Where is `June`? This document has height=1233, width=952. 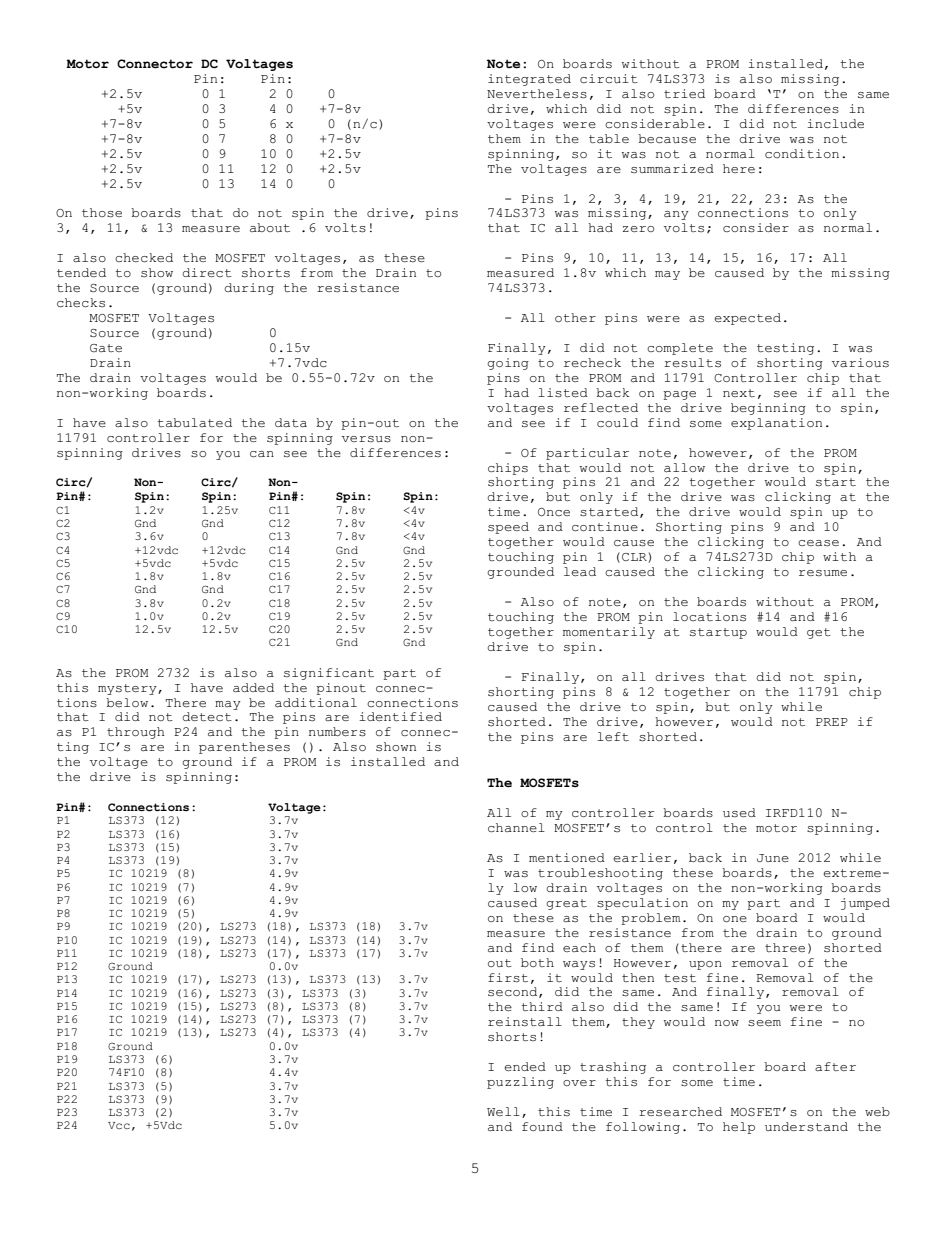
June is located at coordinates (773, 858).
